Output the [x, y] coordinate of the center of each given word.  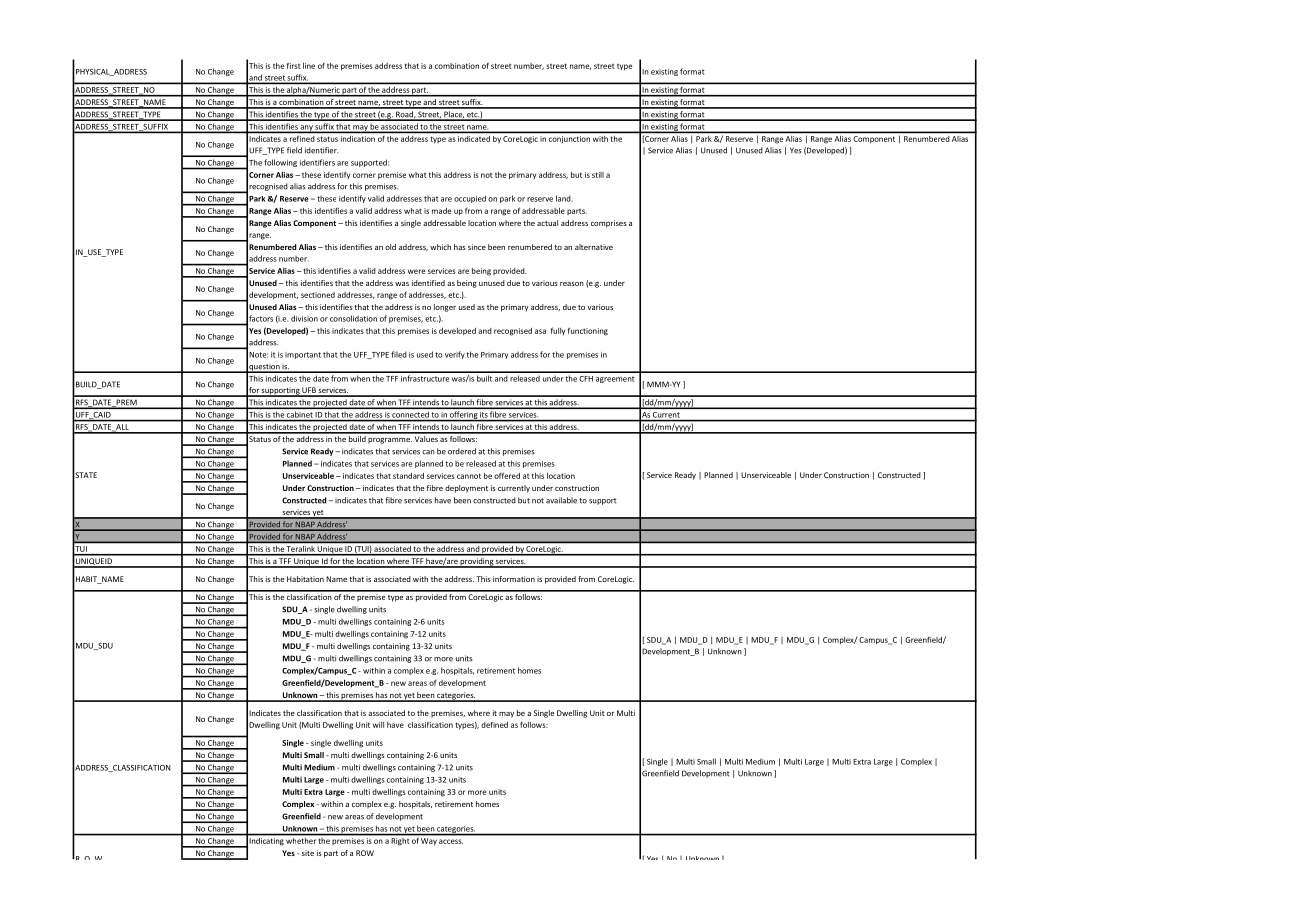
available [561, 500]
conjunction [569, 139]
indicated [474, 139]
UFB [309, 391]
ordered [462, 451]
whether [301, 839]
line [309, 66]
